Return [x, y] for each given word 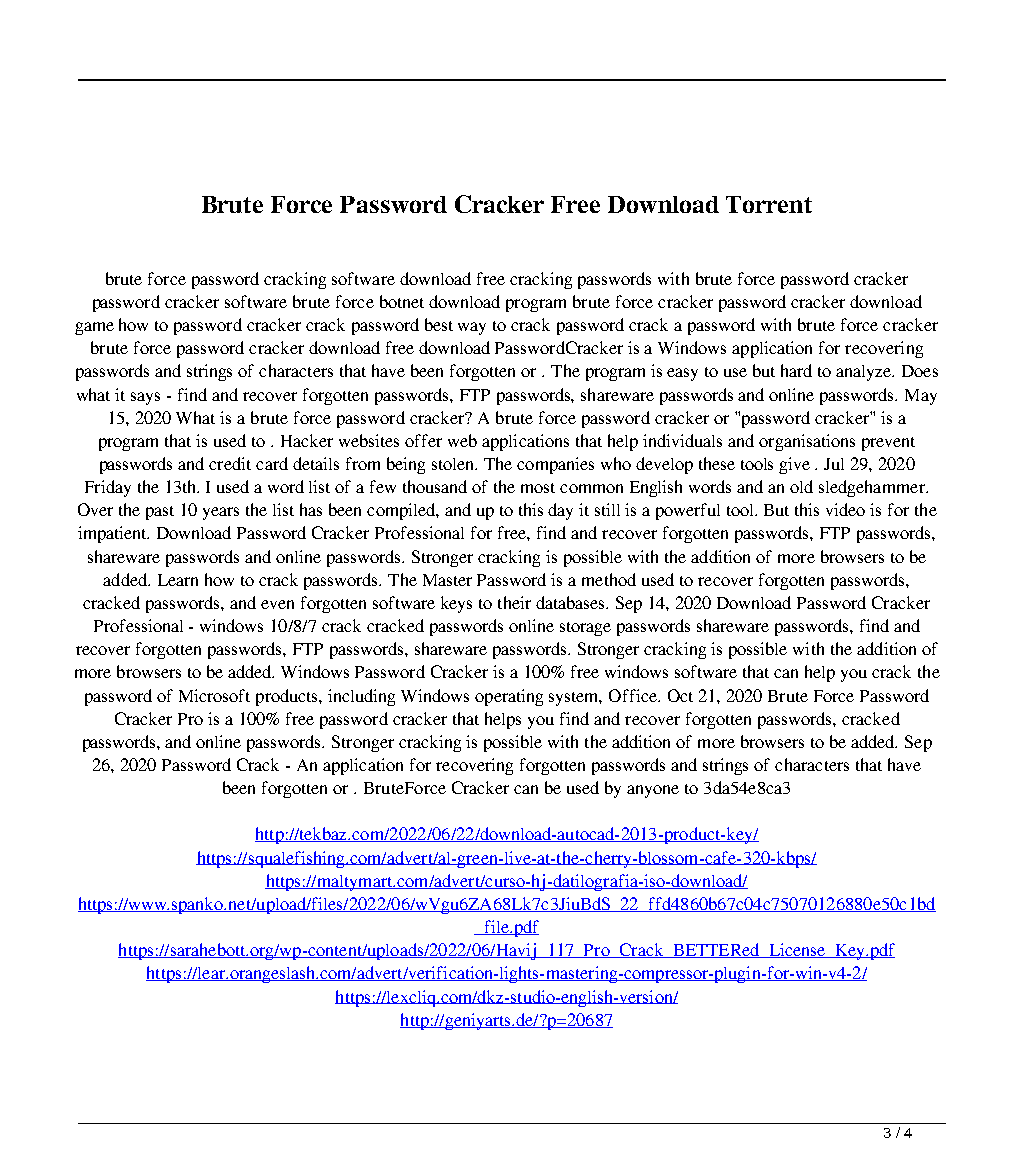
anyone [653, 791]
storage [585, 629]
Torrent [769, 204]
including [361, 697]
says [145, 398]
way [472, 328]
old [801, 486]
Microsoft [214, 695]
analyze [865, 373]
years [221, 513]
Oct [680, 695]
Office [634, 695]
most [538, 488]
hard [796, 370]
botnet [402, 301]
